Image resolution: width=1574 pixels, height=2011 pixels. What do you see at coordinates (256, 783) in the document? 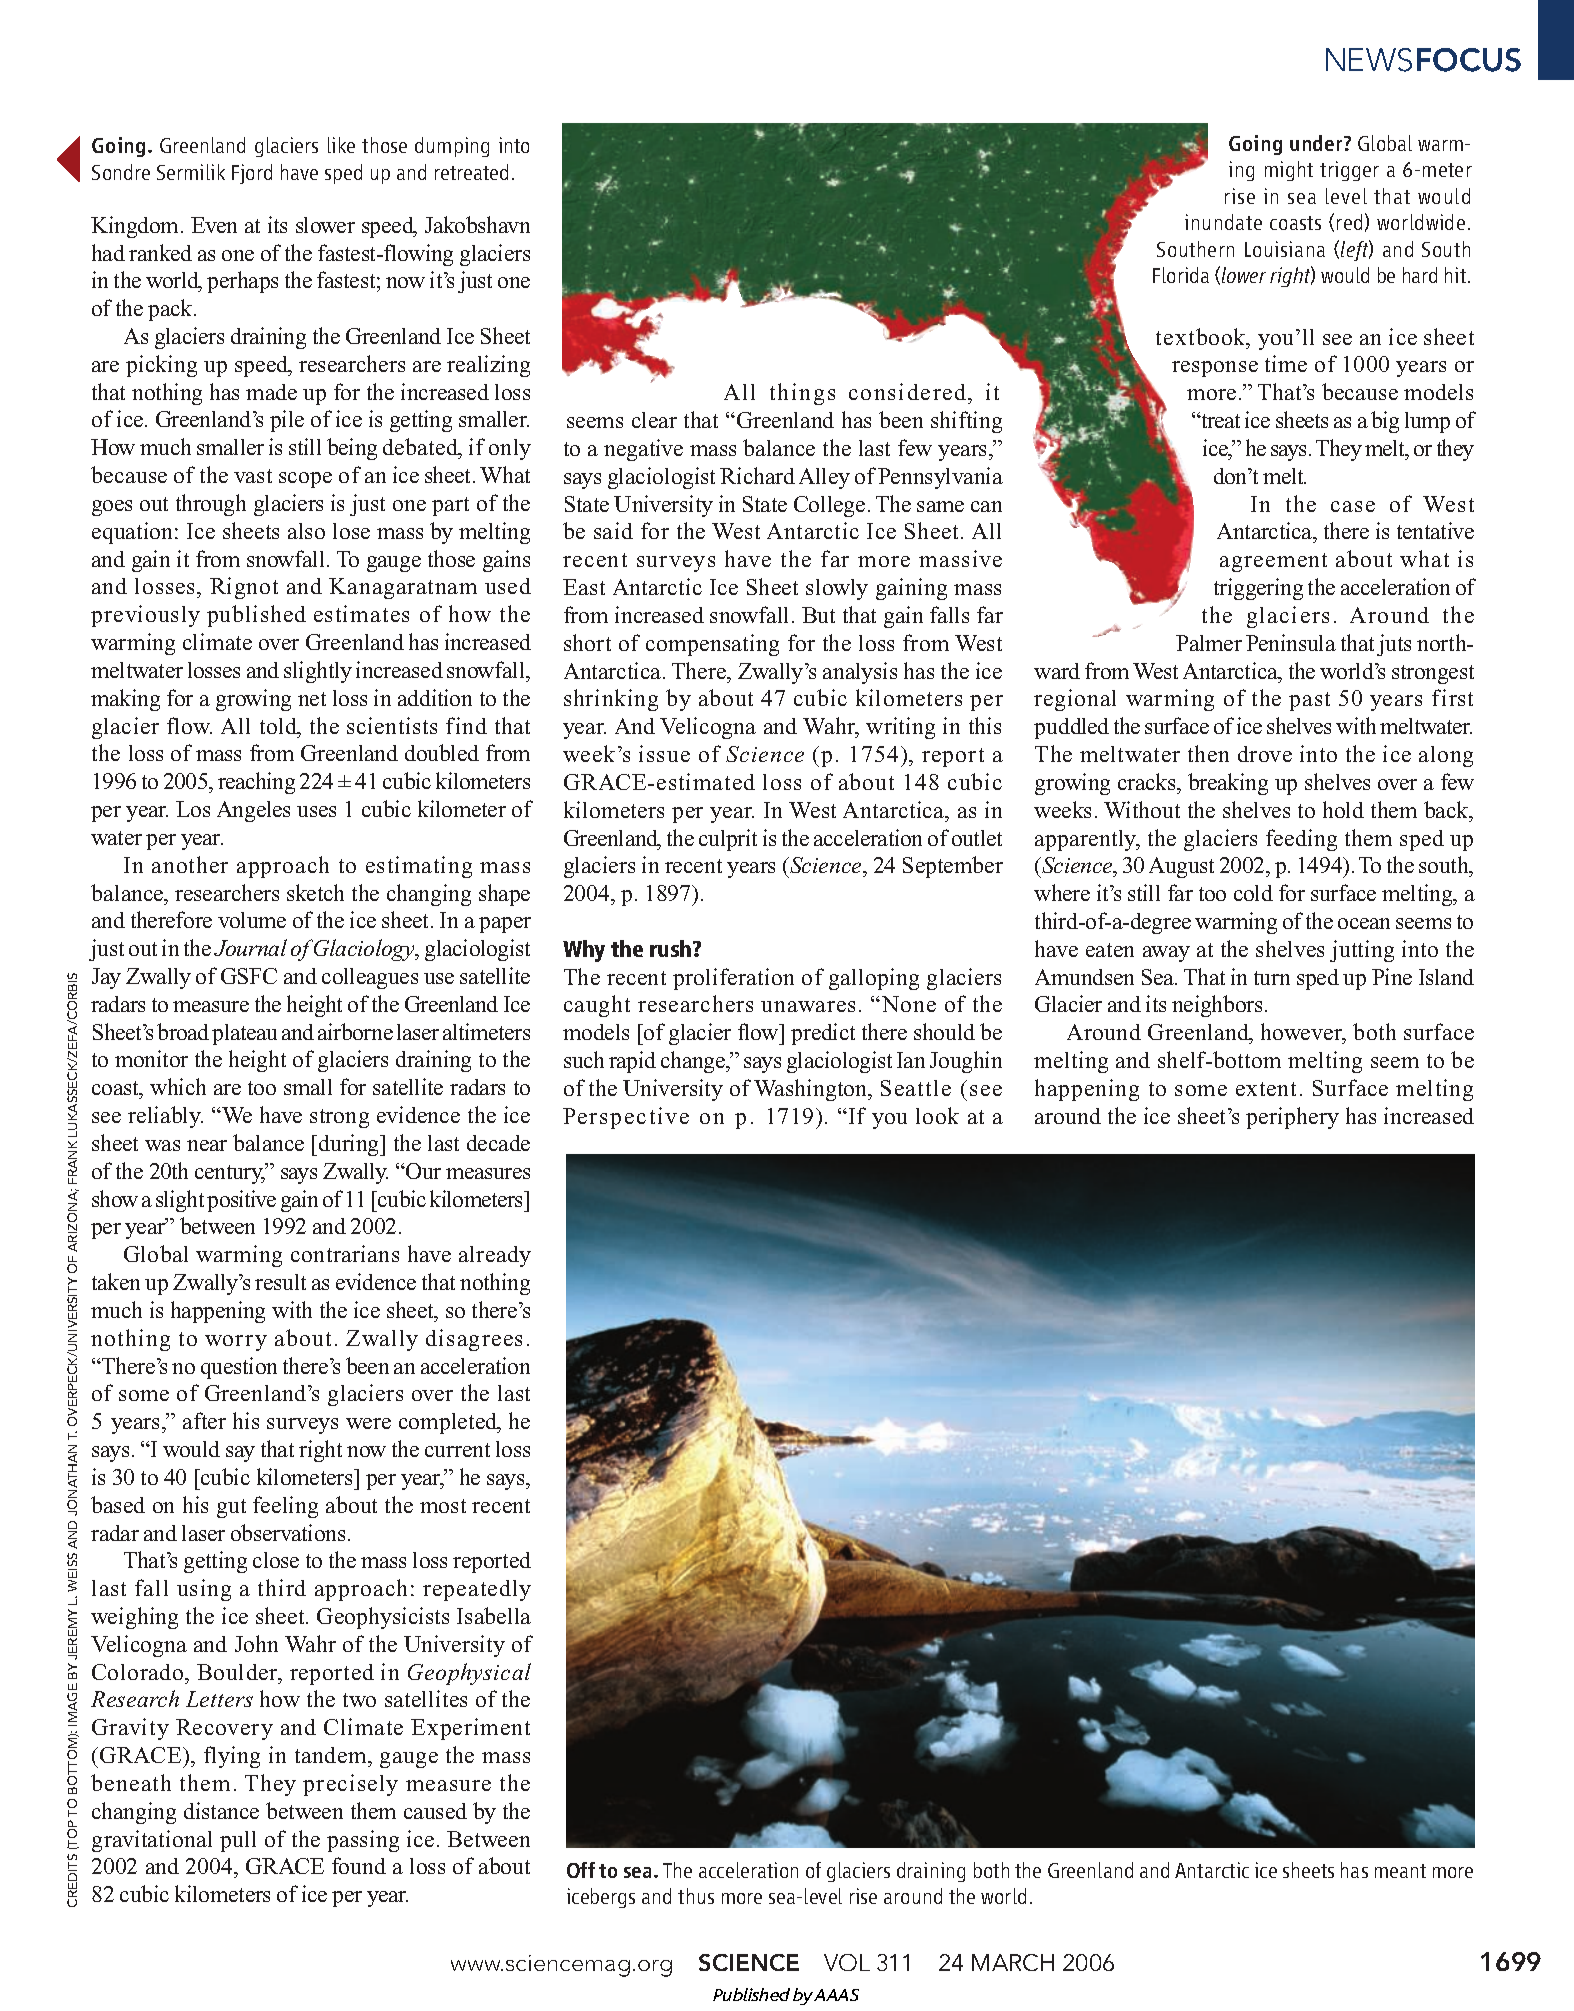
I see `reaching` at bounding box center [256, 783].
